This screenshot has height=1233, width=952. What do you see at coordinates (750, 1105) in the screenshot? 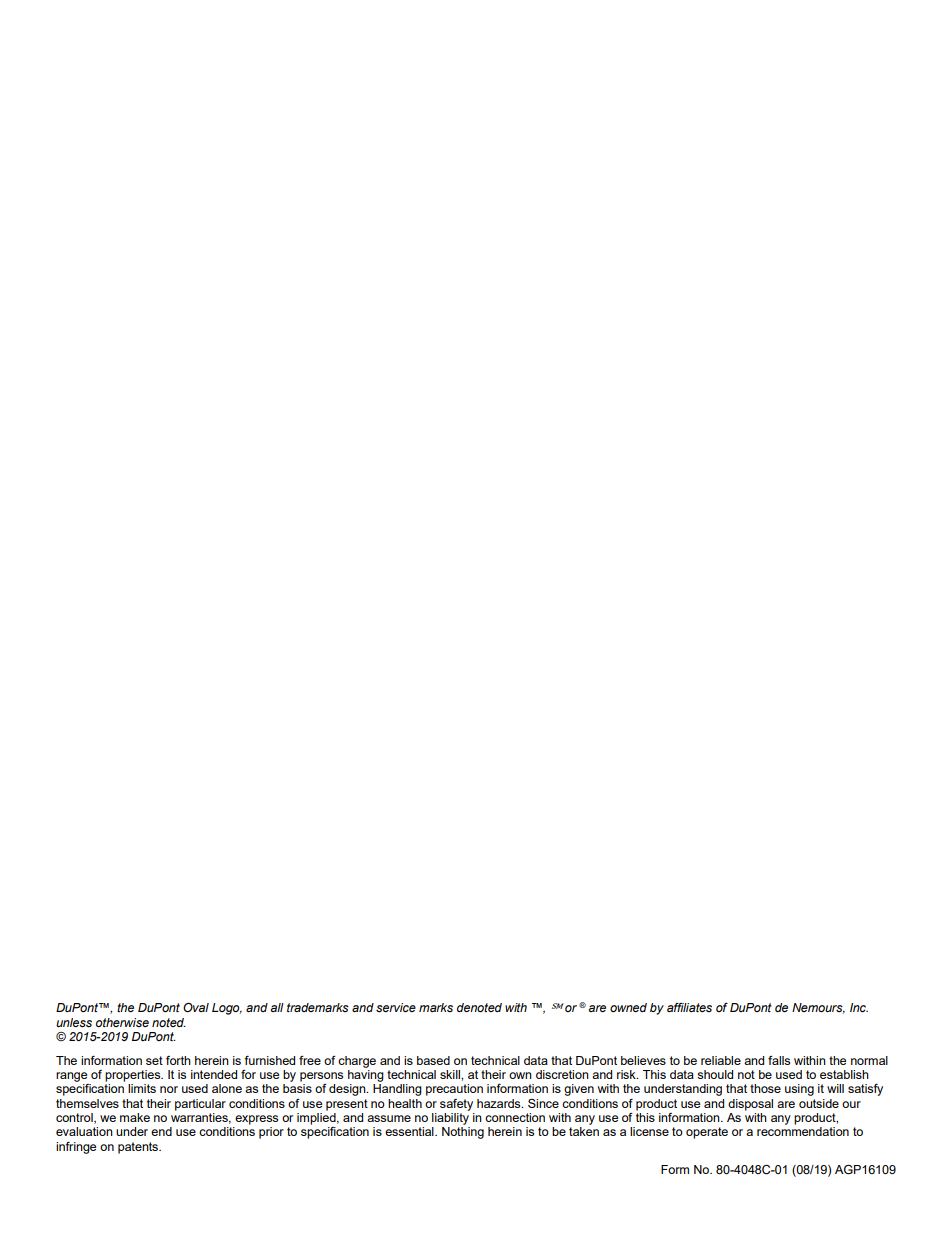
I see `disposal` at bounding box center [750, 1105].
